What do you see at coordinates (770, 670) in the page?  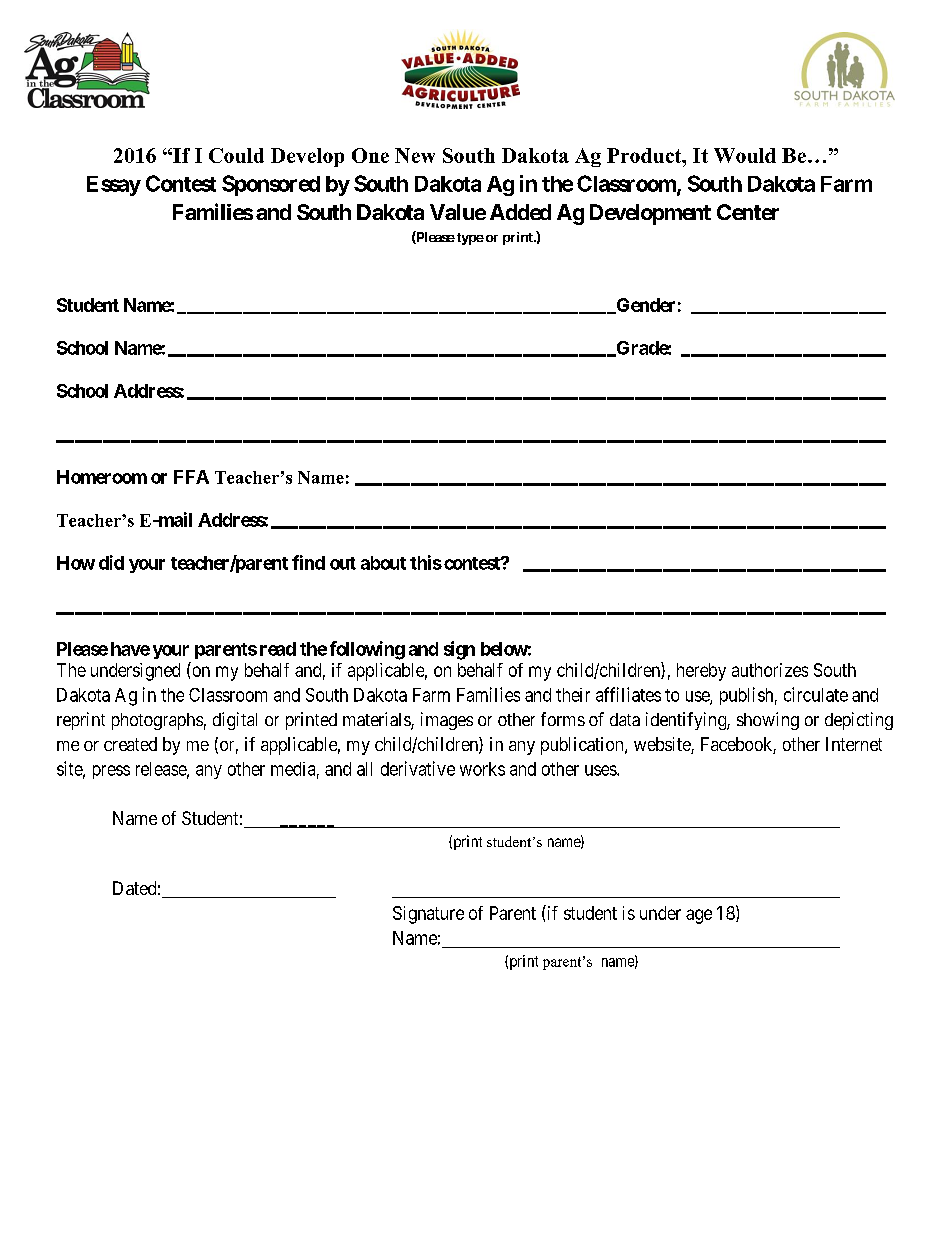 I see `authorizes` at bounding box center [770, 670].
